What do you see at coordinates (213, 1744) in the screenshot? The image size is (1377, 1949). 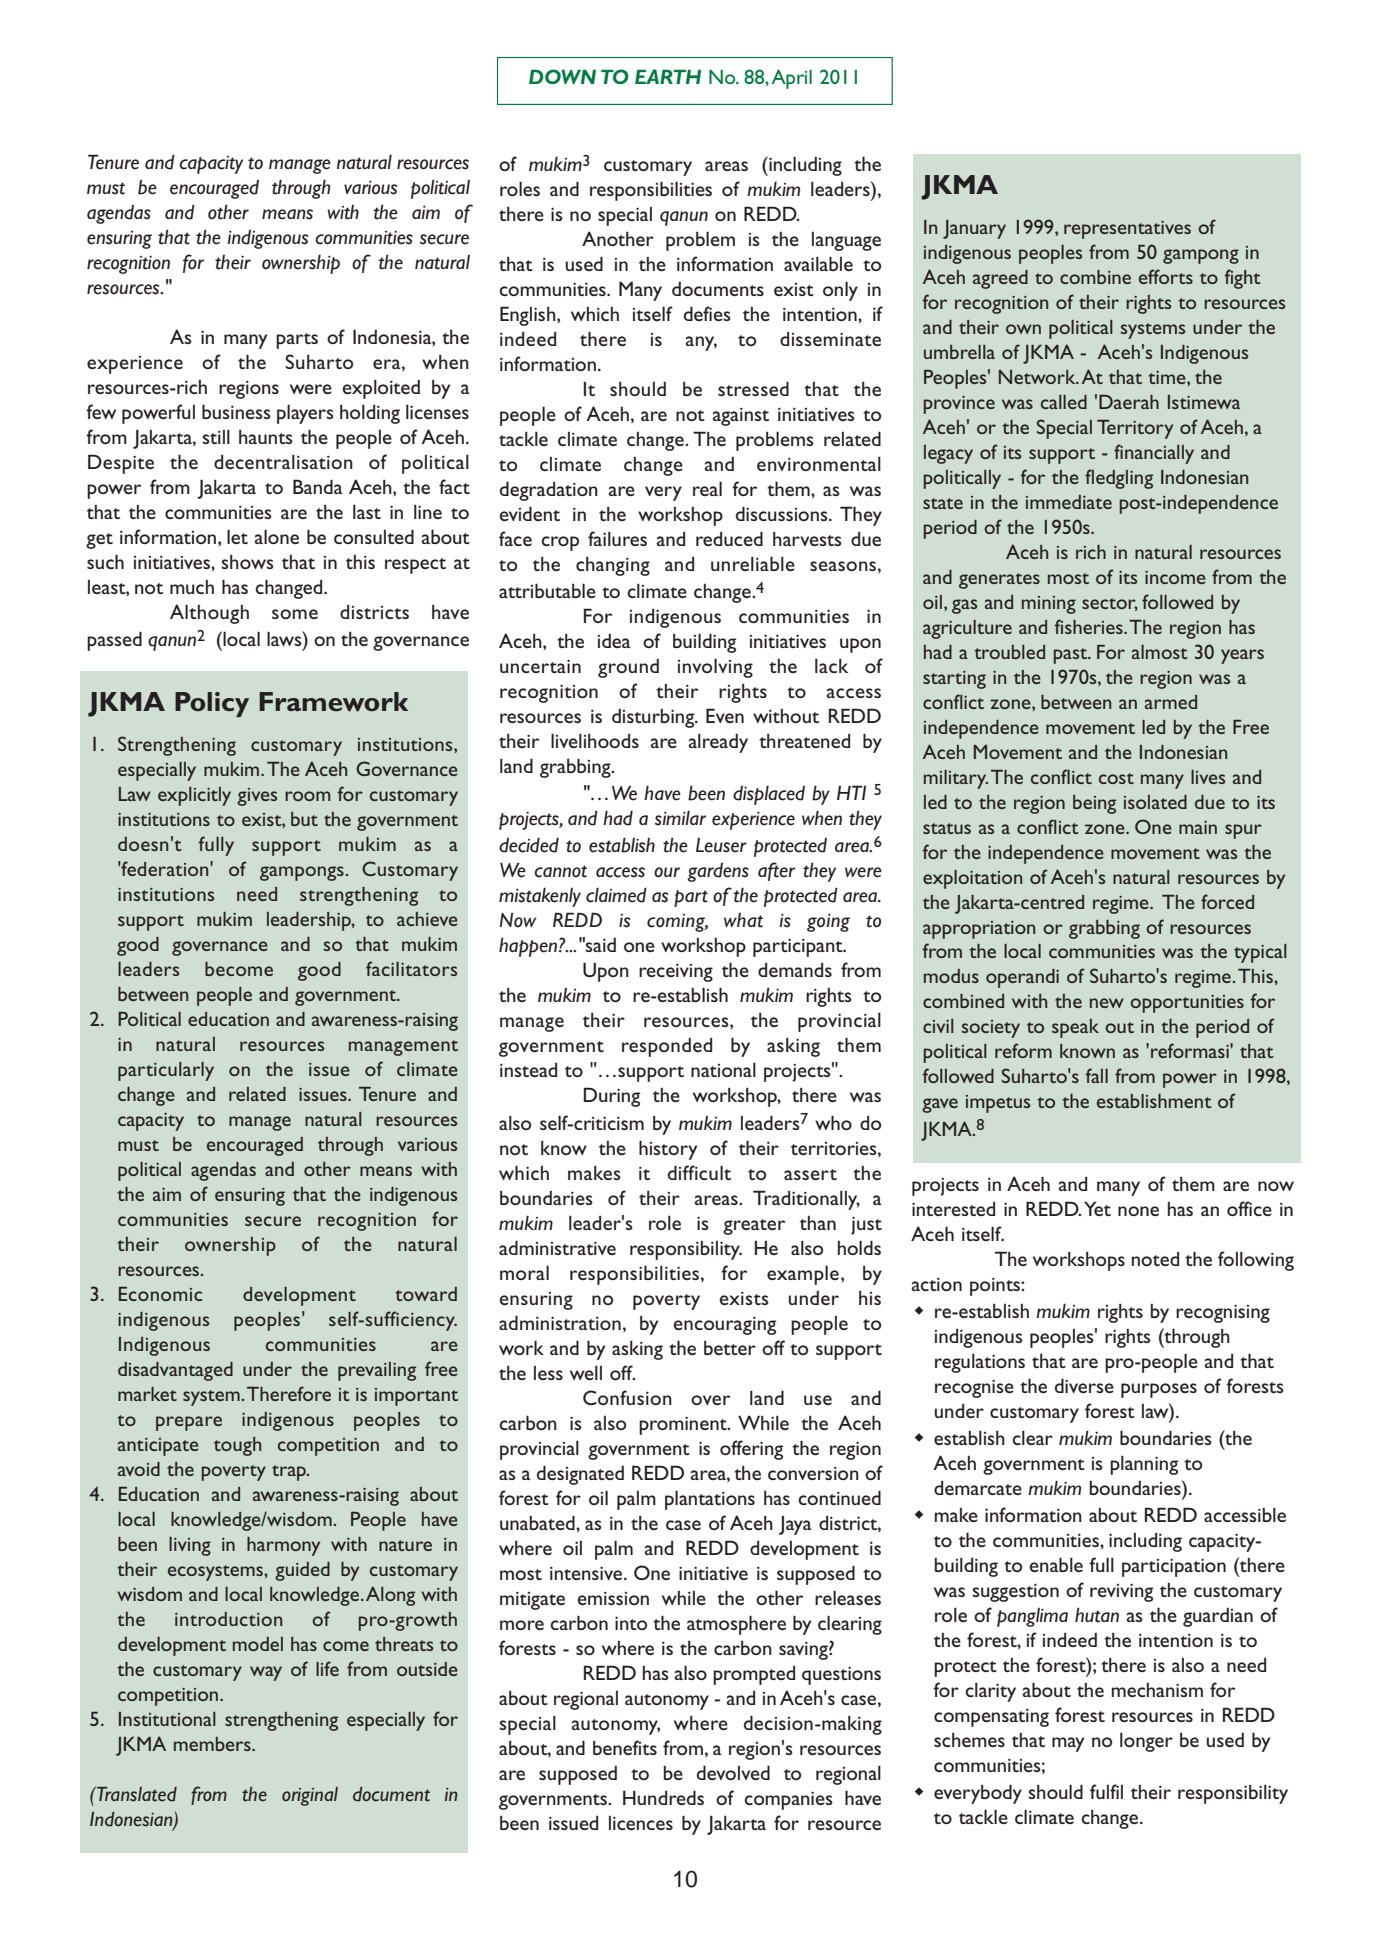 I see `members` at bounding box center [213, 1744].
